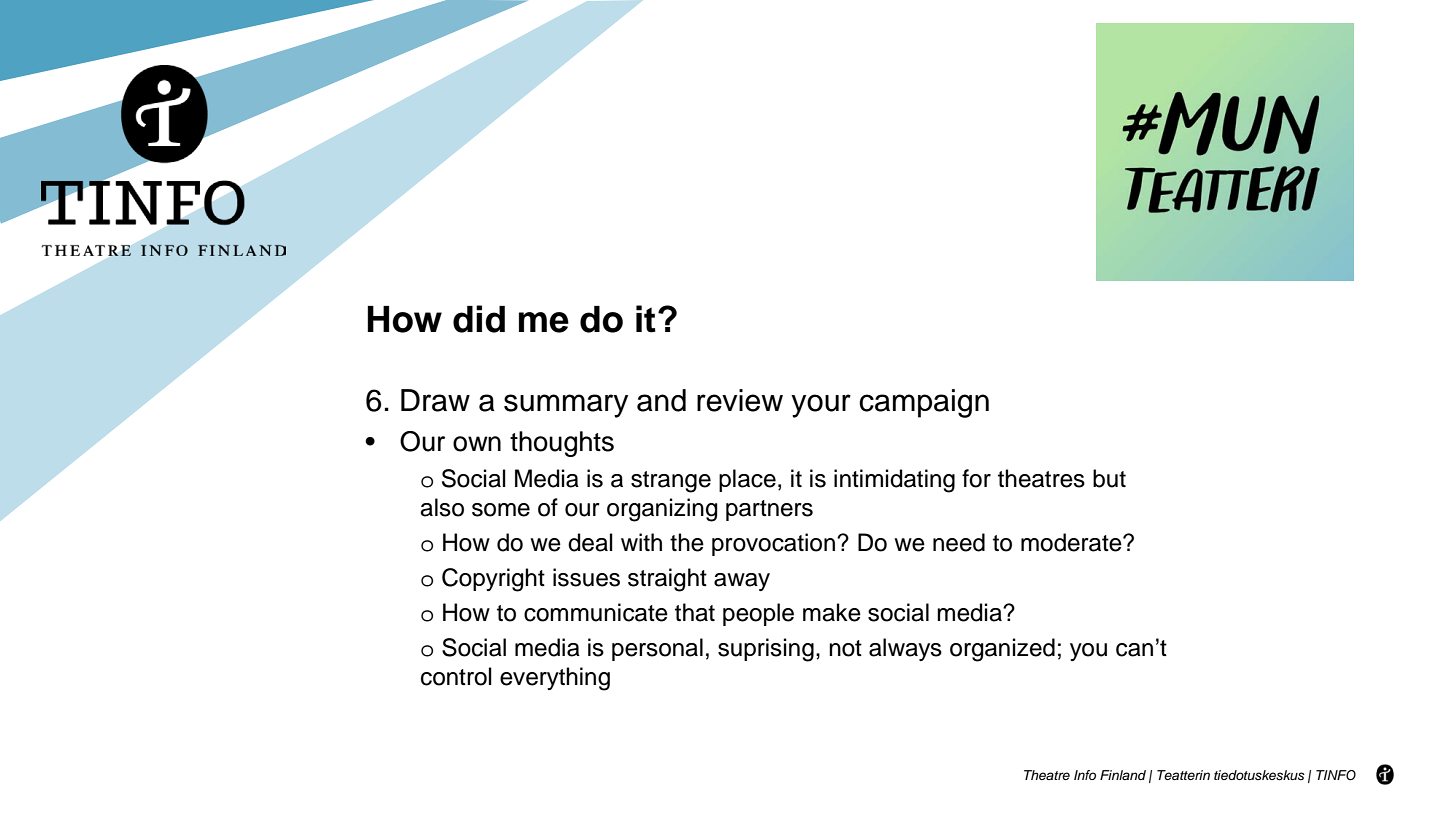 This screenshot has height=819, width=1456. I want to click on suprising, so click(766, 650).
